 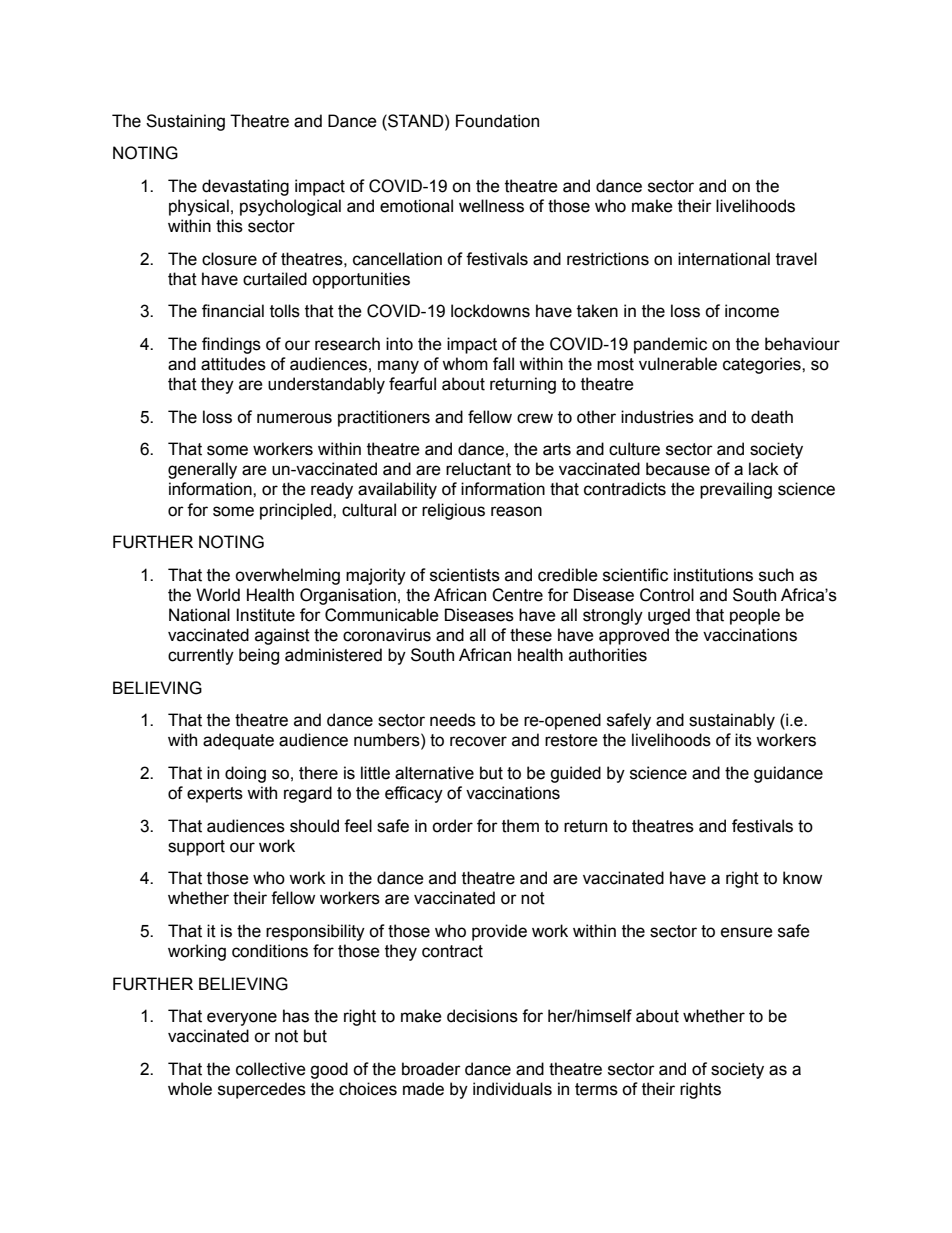 I want to click on devastating, so click(x=245, y=187).
